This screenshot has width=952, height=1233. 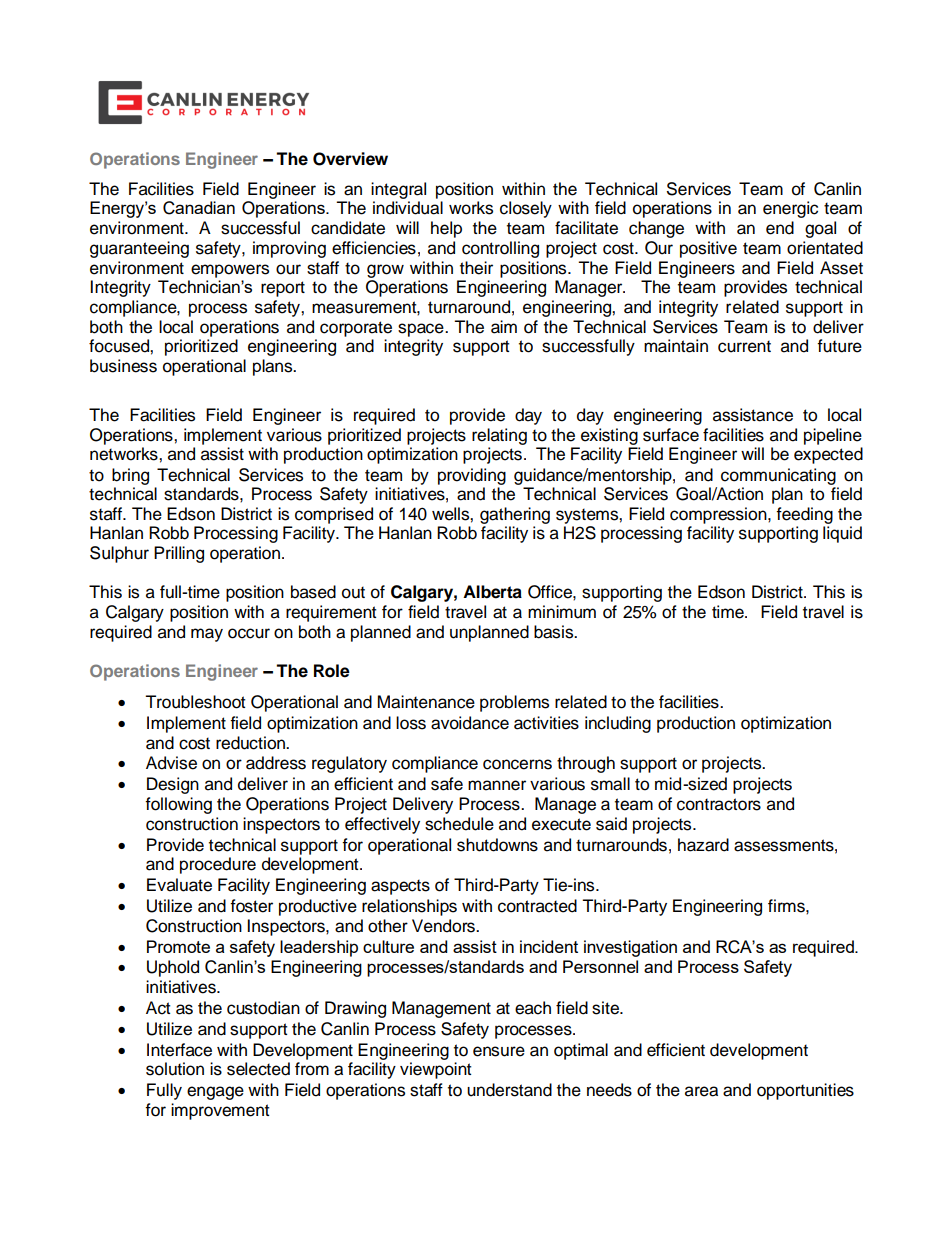 What do you see at coordinates (509, 1090) in the screenshot?
I see `understand` at bounding box center [509, 1090].
